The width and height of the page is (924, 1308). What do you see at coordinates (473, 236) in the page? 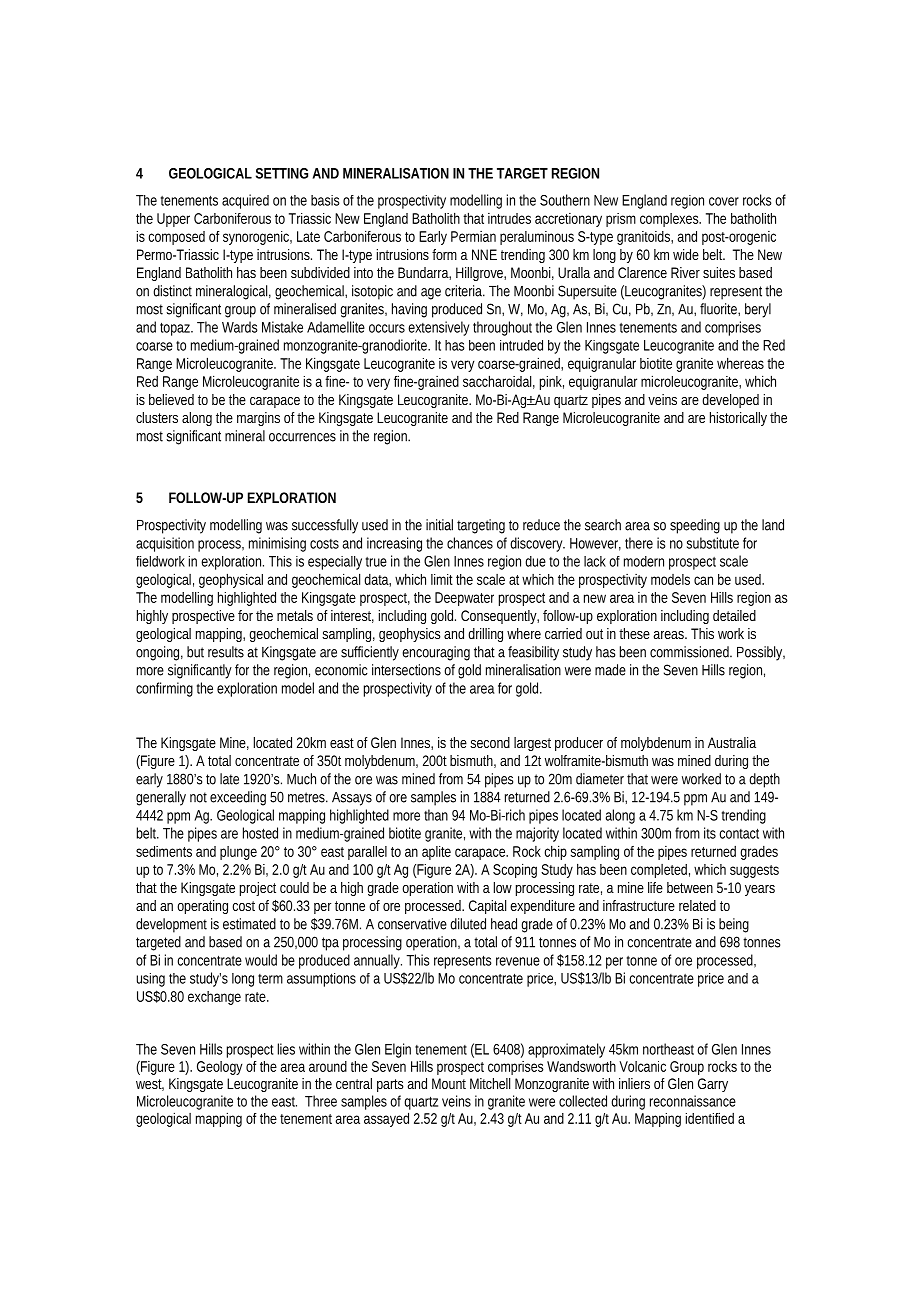
I see `Permian` at bounding box center [473, 236].
